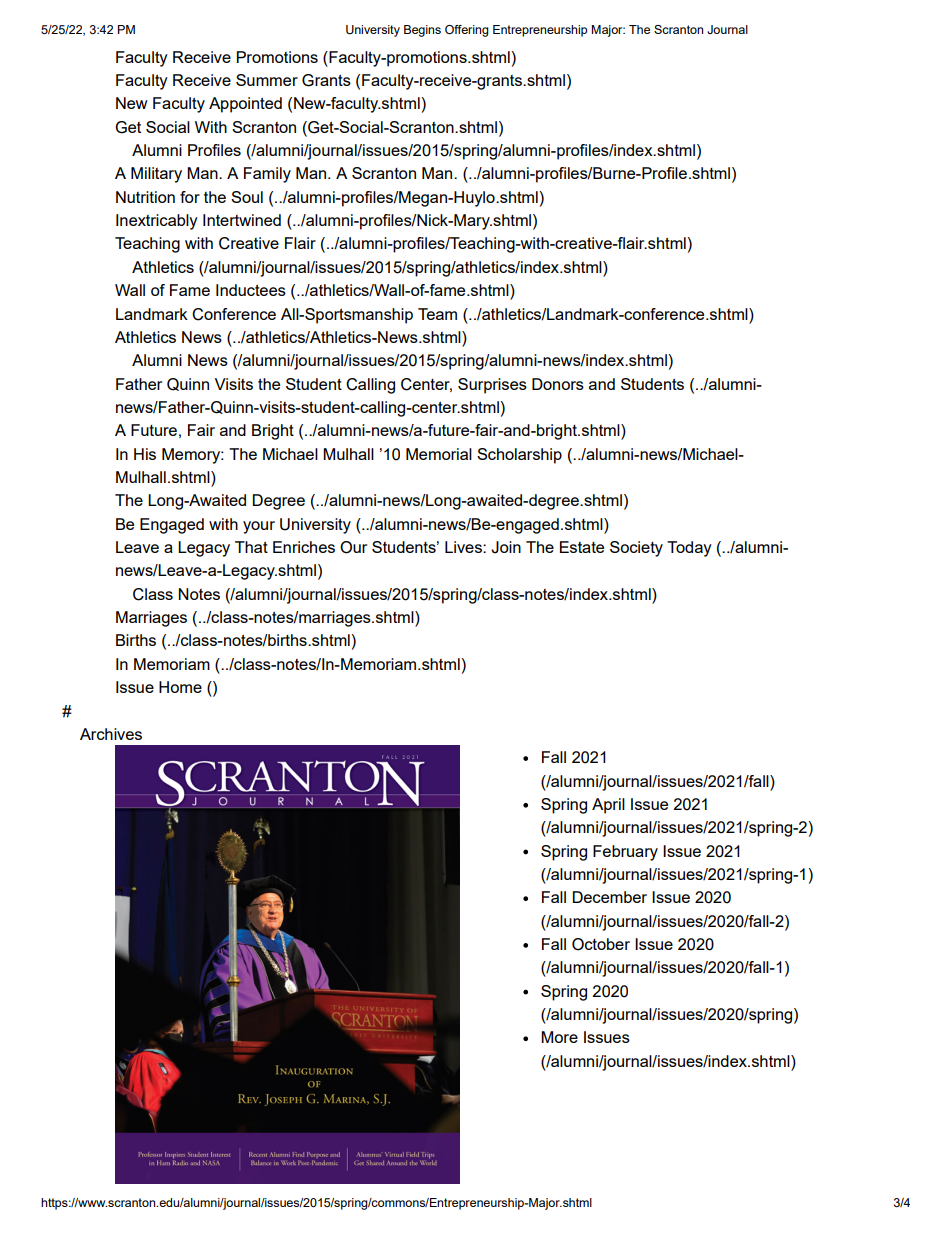  What do you see at coordinates (559, 1037) in the image?
I see `More` at bounding box center [559, 1037].
